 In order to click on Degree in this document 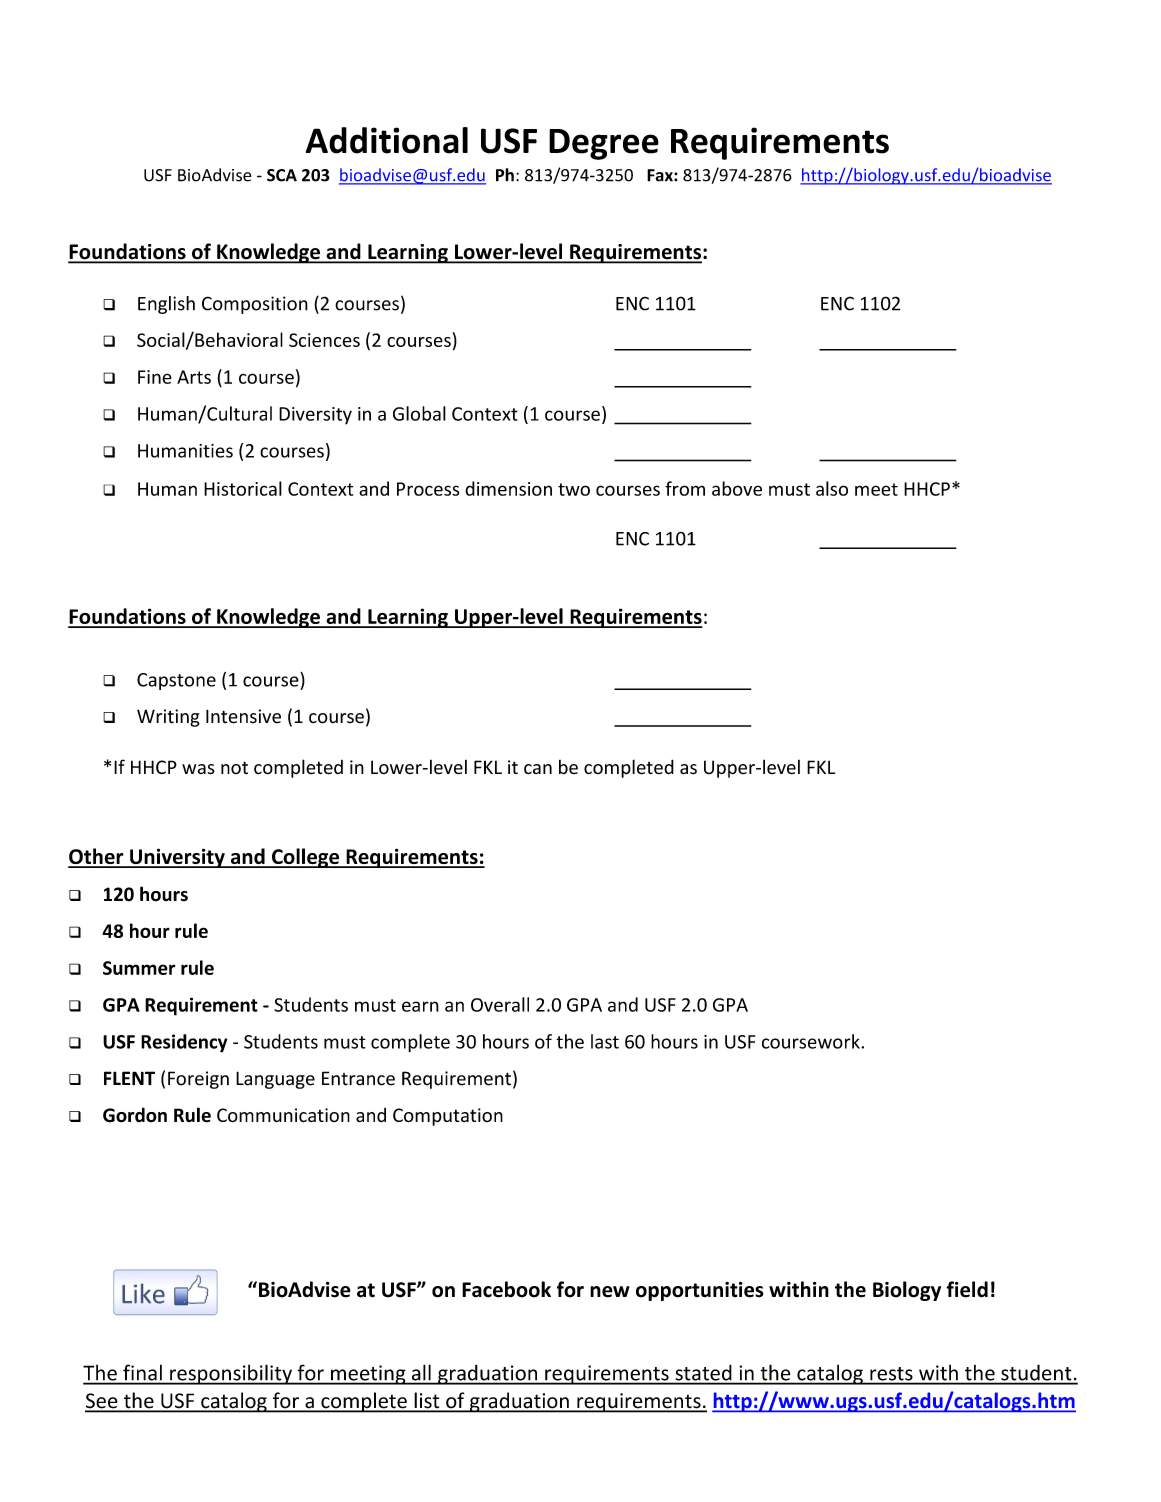, I will do `click(604, 144)`.
